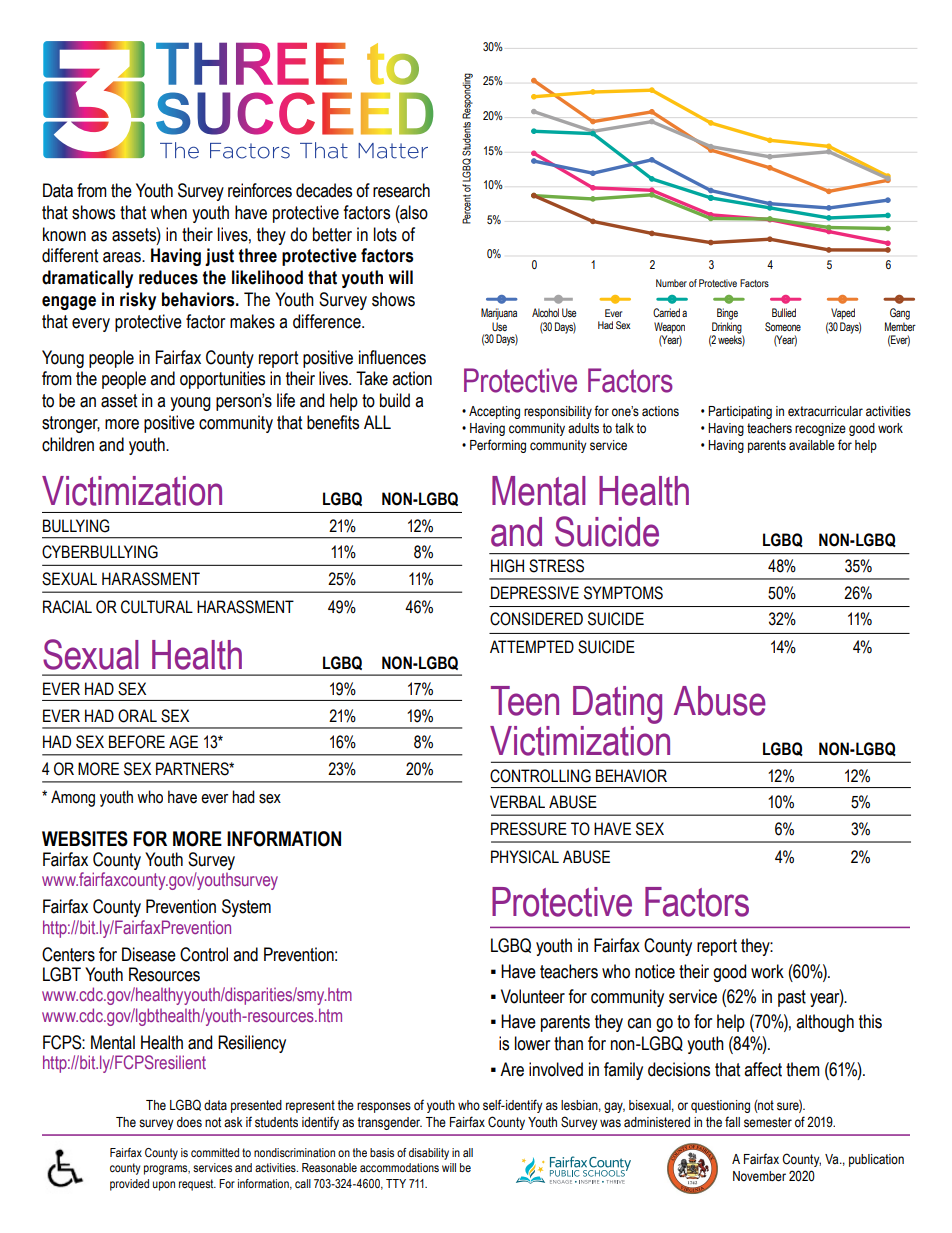 This document has width=952, height=1233. Describe the element at coordinates (401, 190) in the document. I see `research` at that location.
